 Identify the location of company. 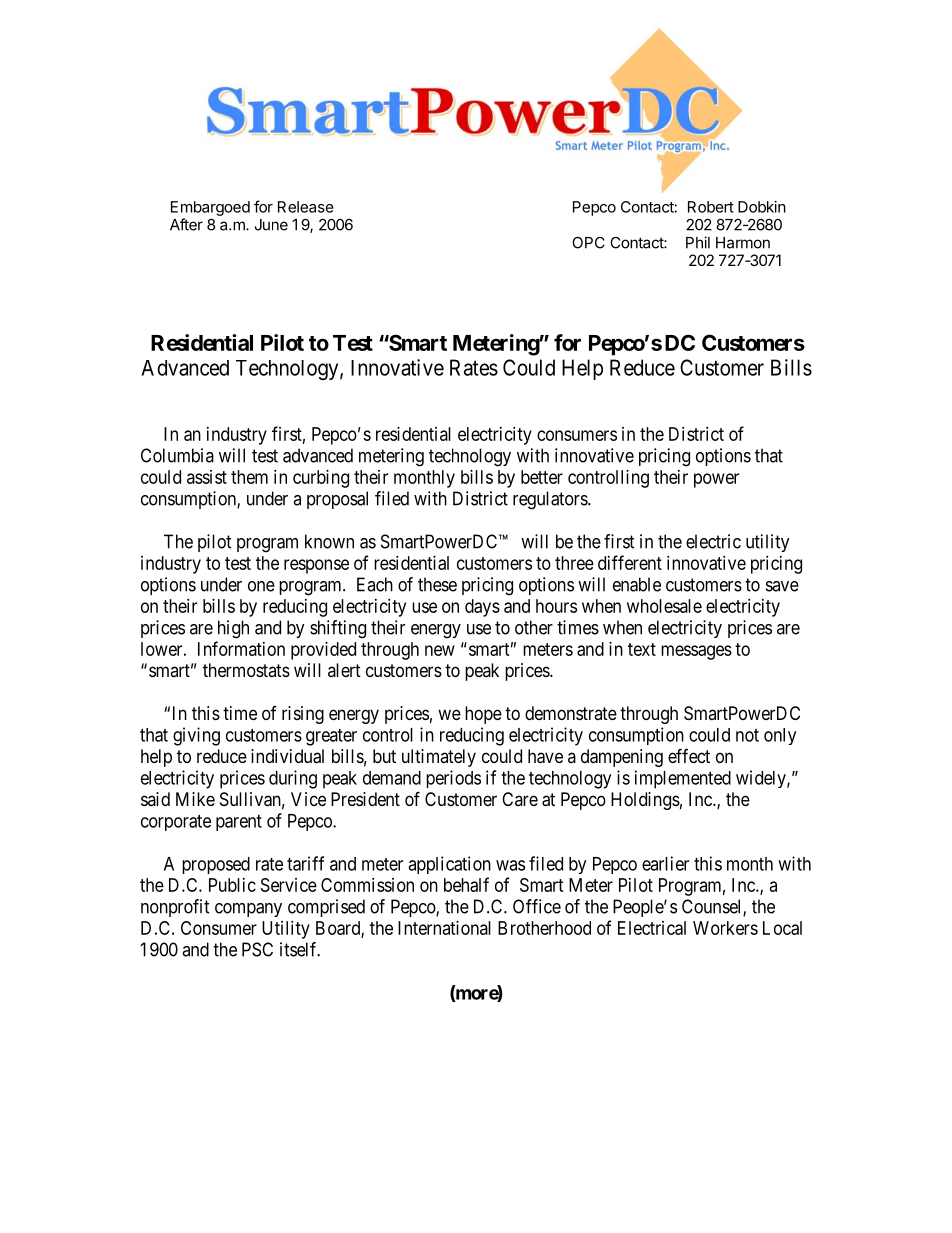
(248, 910).
